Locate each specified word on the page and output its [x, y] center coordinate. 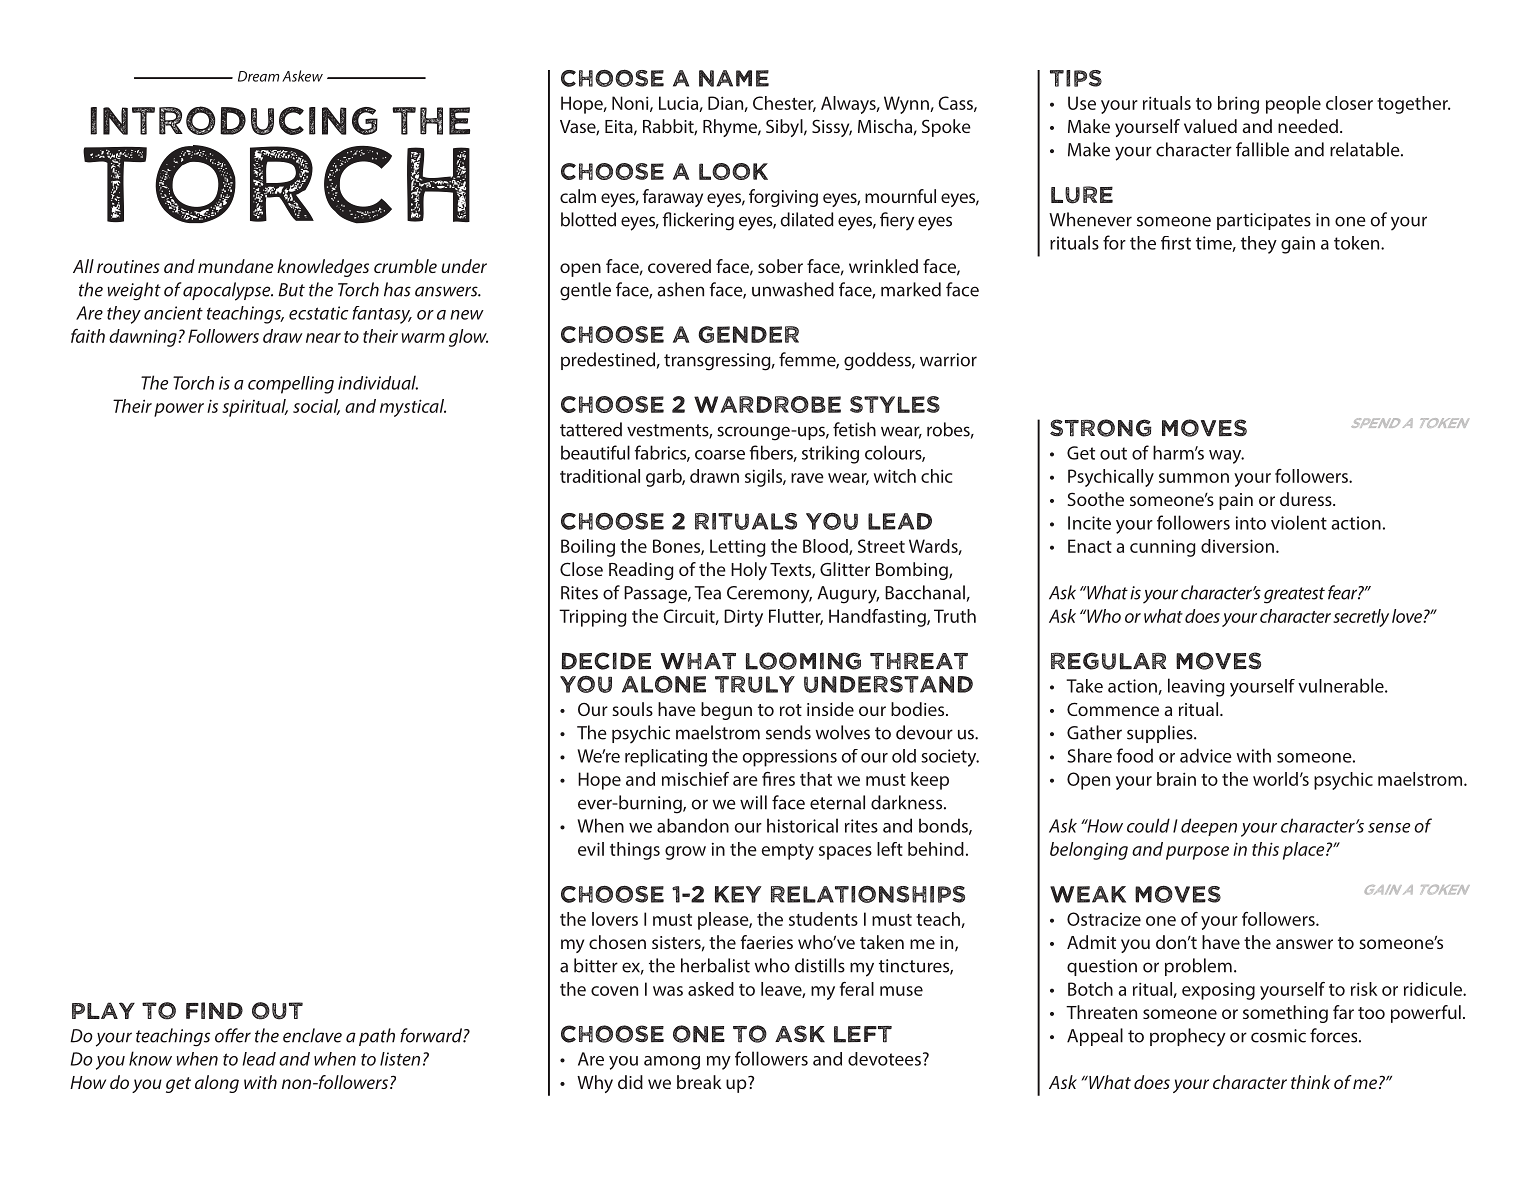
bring [1238, 105]
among [672, 1063]
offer [233, 1035]
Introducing [234, 120]
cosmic [1278, 1036]
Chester [784, 104]
